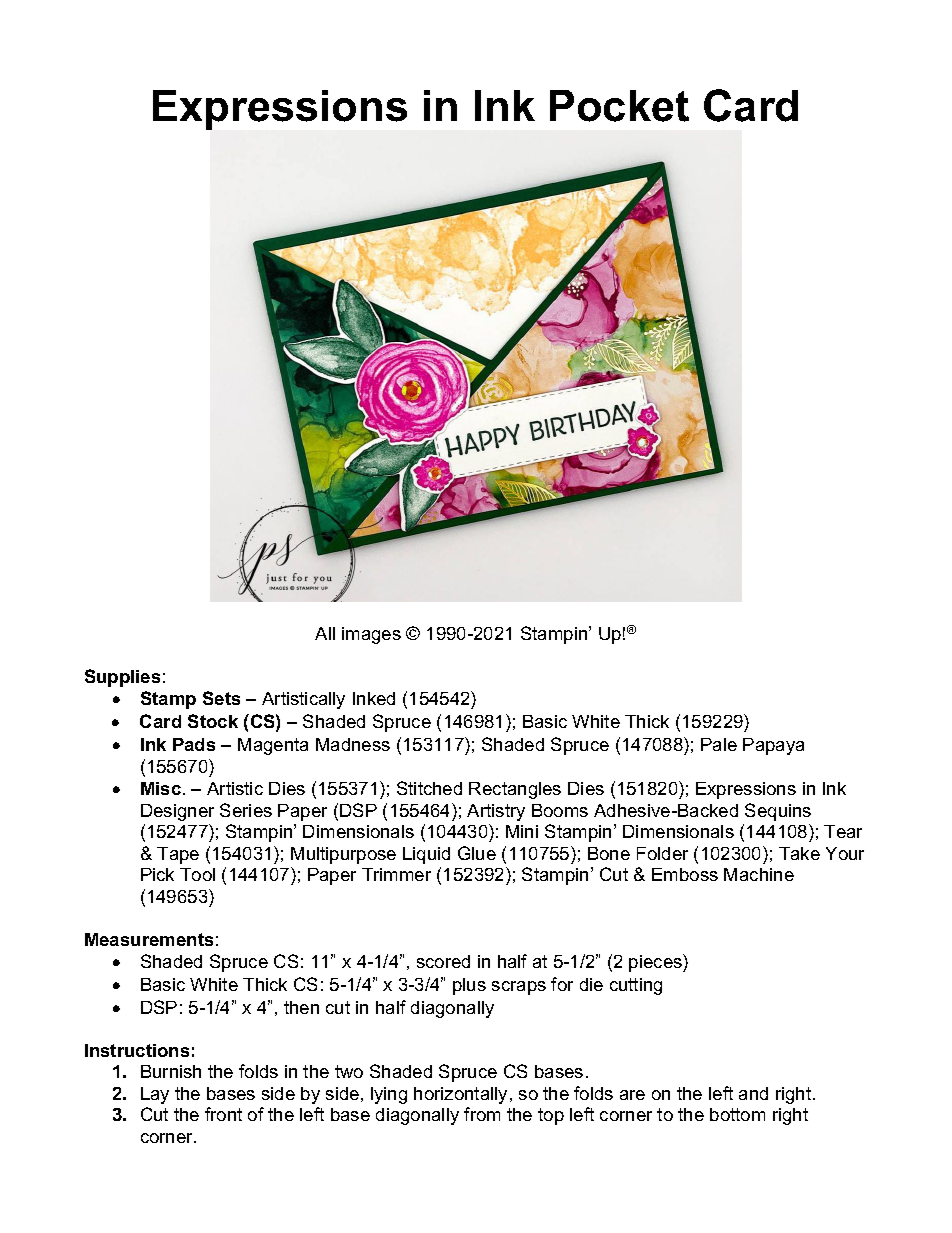 This screenshot has height=1233, width=952. What do you see at coordinates (753, 1093) in the screenshot?
I see `and` at bounding box center [753, 1093].
